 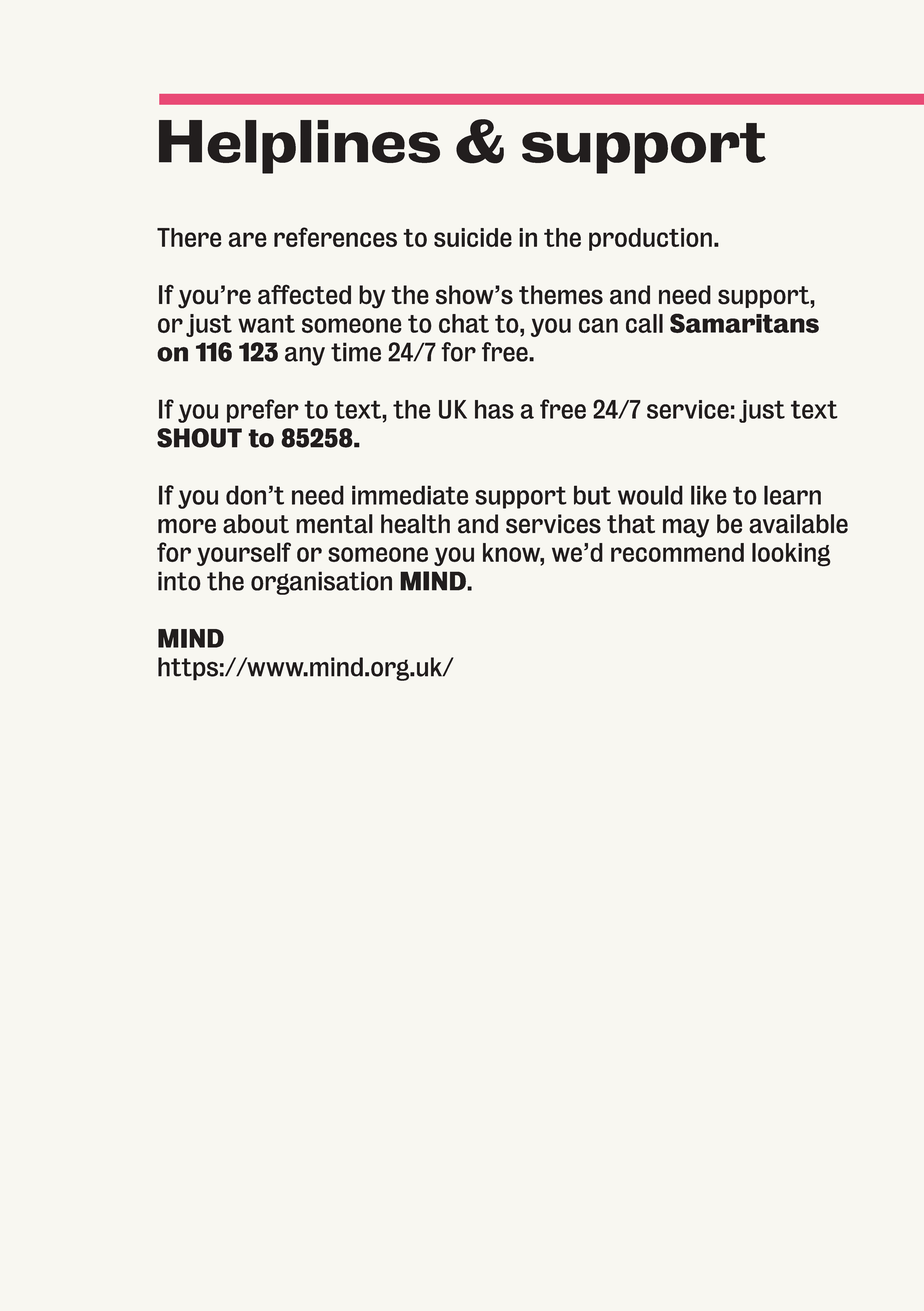 I want to click on chat, so click(x=464, y=323).
